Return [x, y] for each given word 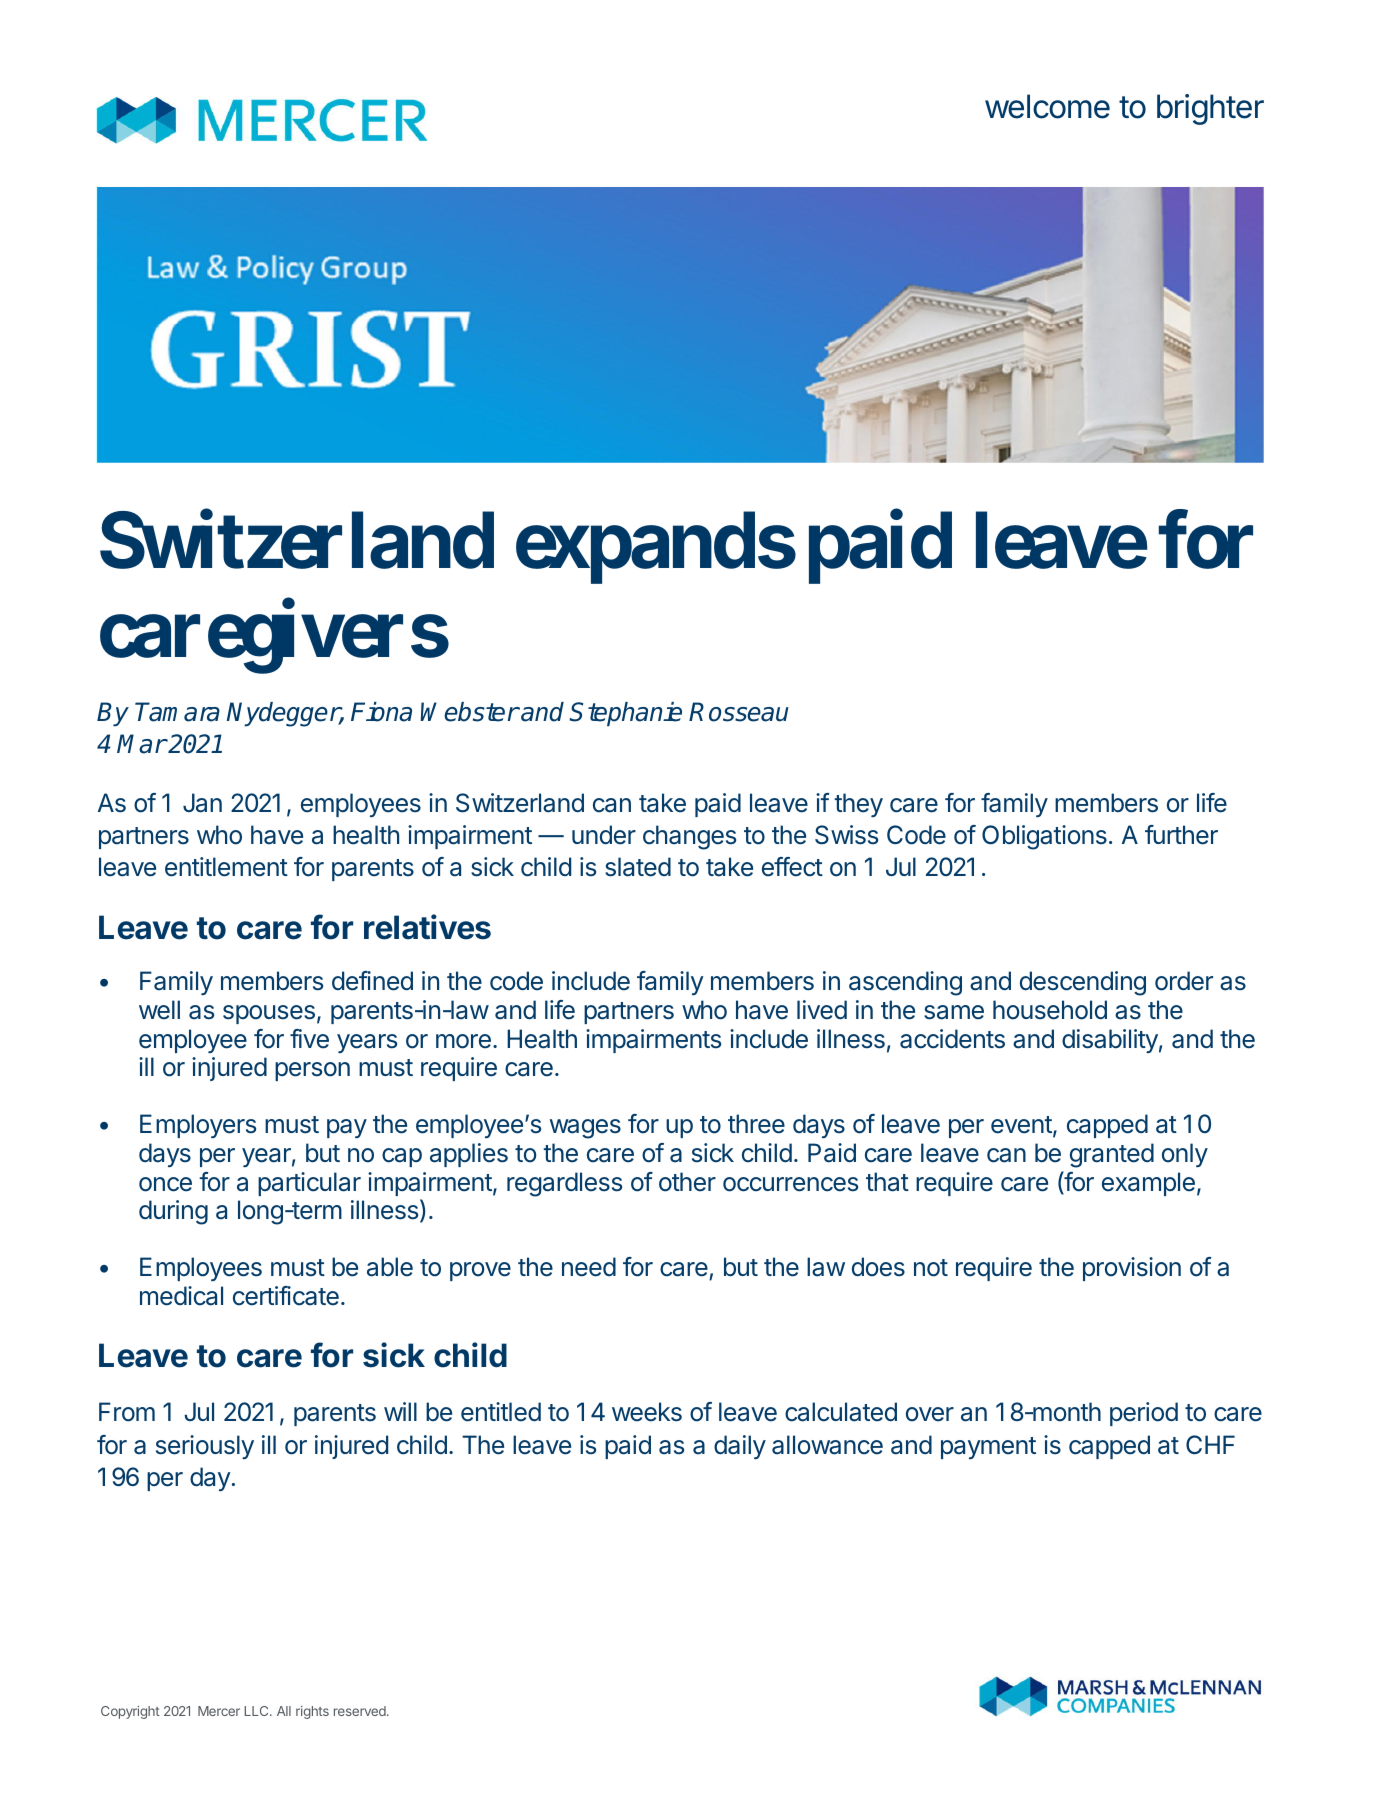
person [312, 1071]
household [1050, 1010]
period [1144, 1414]
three [756, 1124]
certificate [286, 1296]
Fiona [381, 712]
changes [689, 837]
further [1181, 835]
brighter [1210, 109]
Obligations [1044, 837]
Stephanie [625, 714]
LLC [257, 1711]
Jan [202, 803]
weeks [647, 1412]
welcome [1047, 106]
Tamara [177, 712]
